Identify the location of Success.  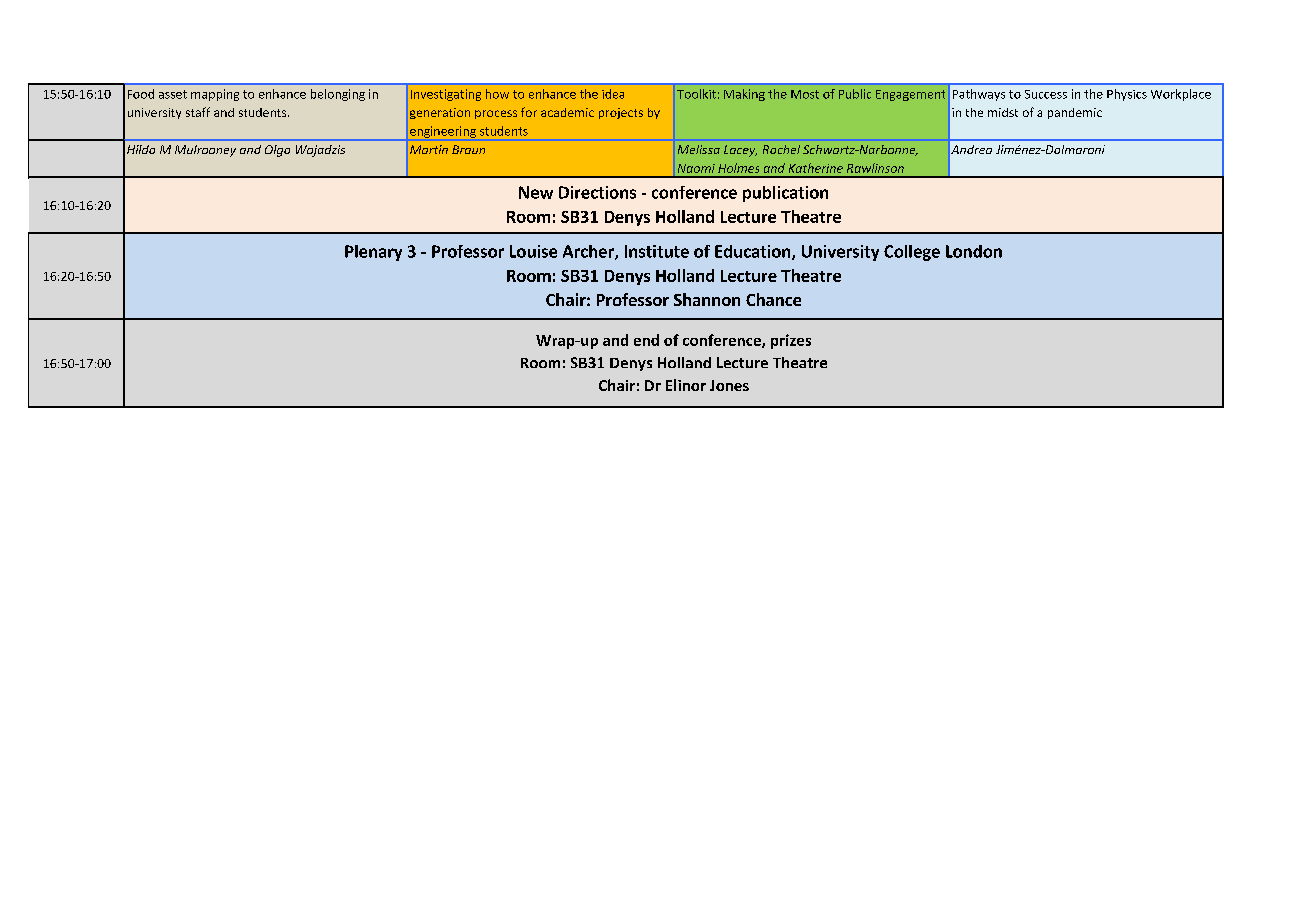
(1046, 94).
